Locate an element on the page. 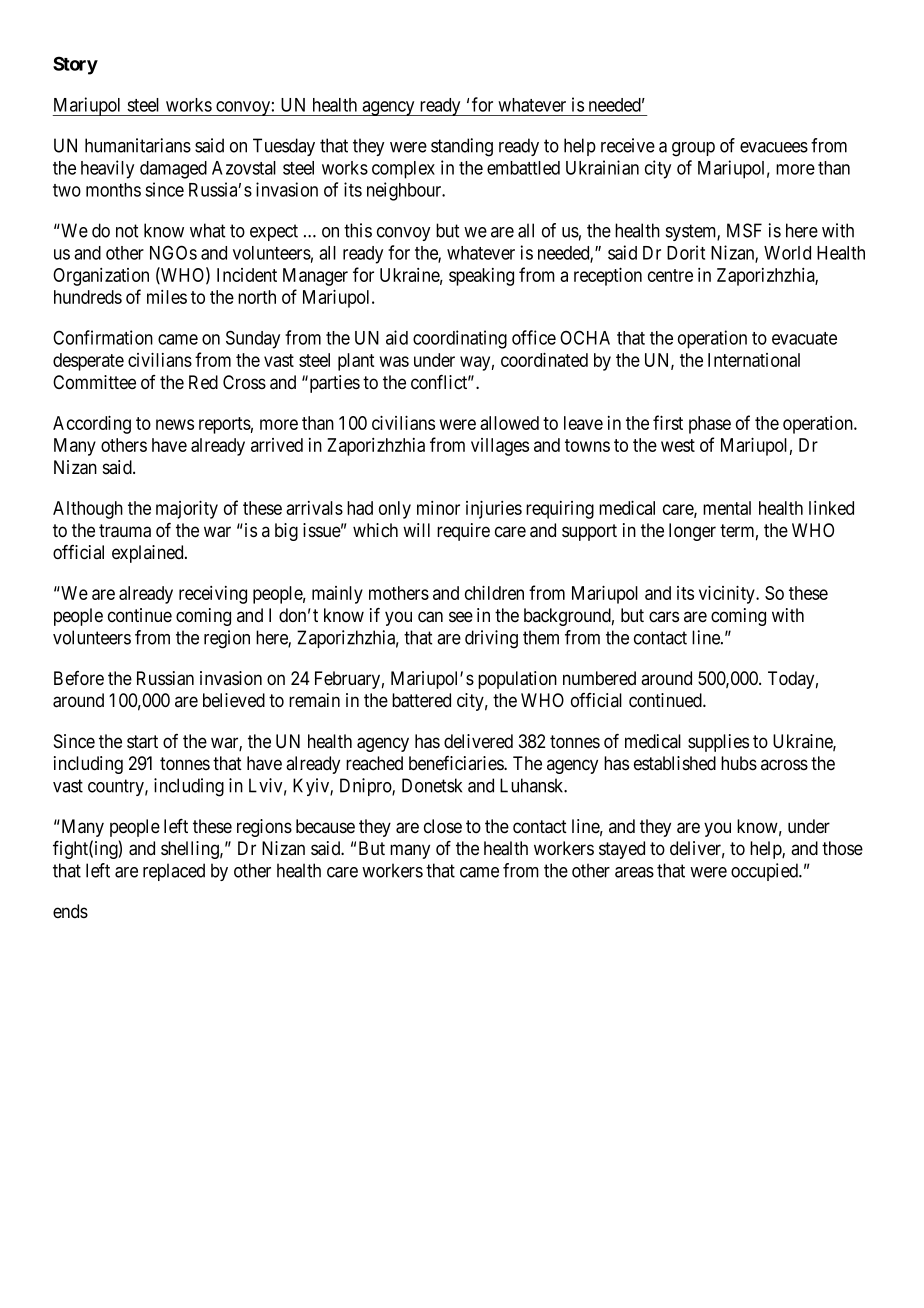 This page has width=924, height=1308. evacuees is located at coordinates (774, 147).
